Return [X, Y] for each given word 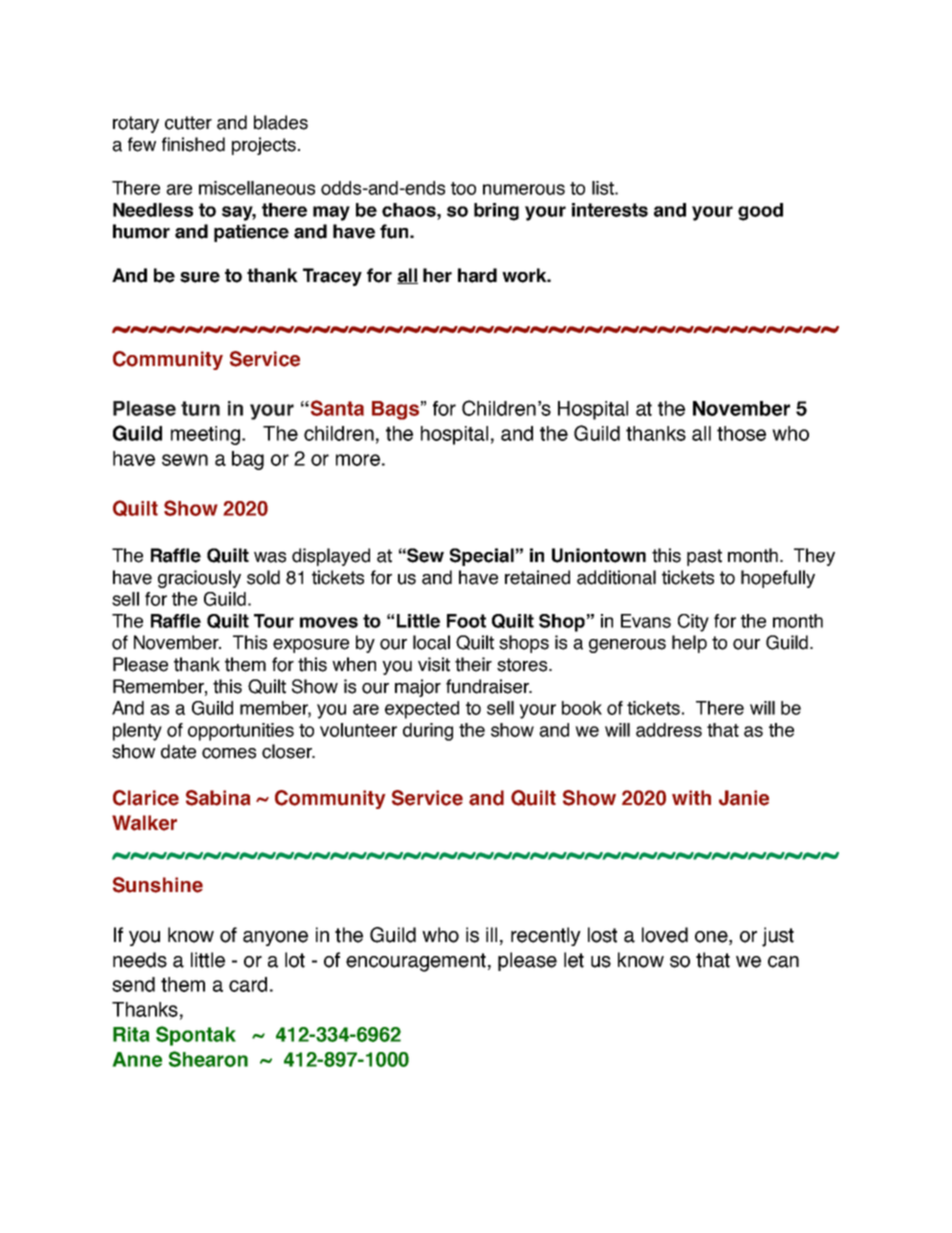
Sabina [218, 798]
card [248, 984]
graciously [199, 579]
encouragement [416, 962]
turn [200, 408]
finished [193, 144]
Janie [744, 798]
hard [477, 275]
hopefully [778, 579]
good [760, 212]
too [463, 188]
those [741, 433]
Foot [466, 621]
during [428, 732]
